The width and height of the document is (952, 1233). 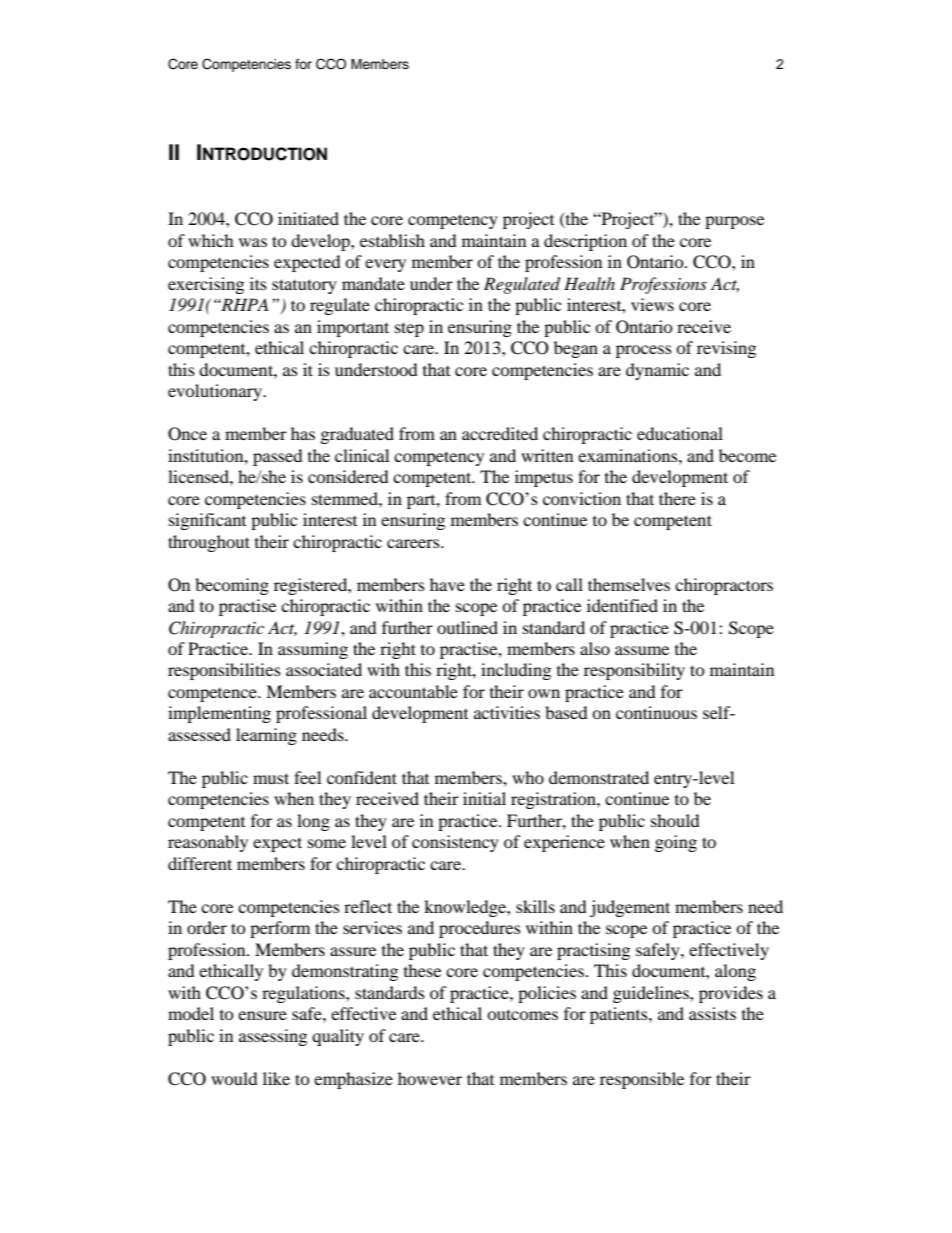 I want to click on was, so click(x=253, y=242).
